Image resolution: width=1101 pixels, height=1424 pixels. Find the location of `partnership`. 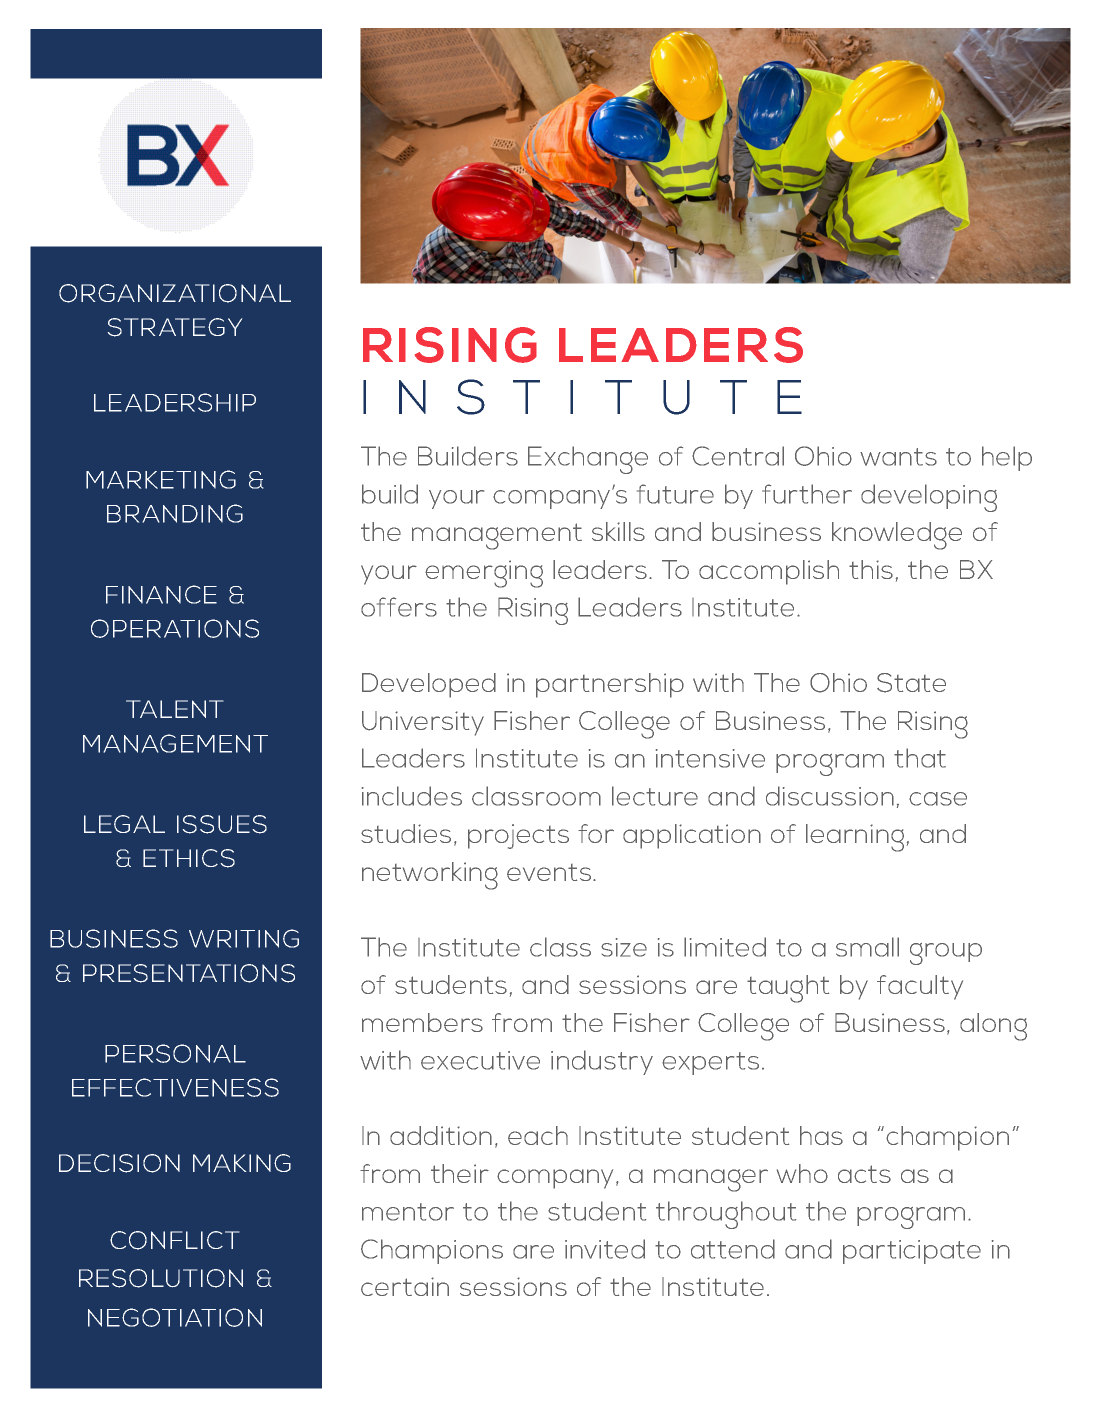

partnership is located at coordinates (610, 685).
